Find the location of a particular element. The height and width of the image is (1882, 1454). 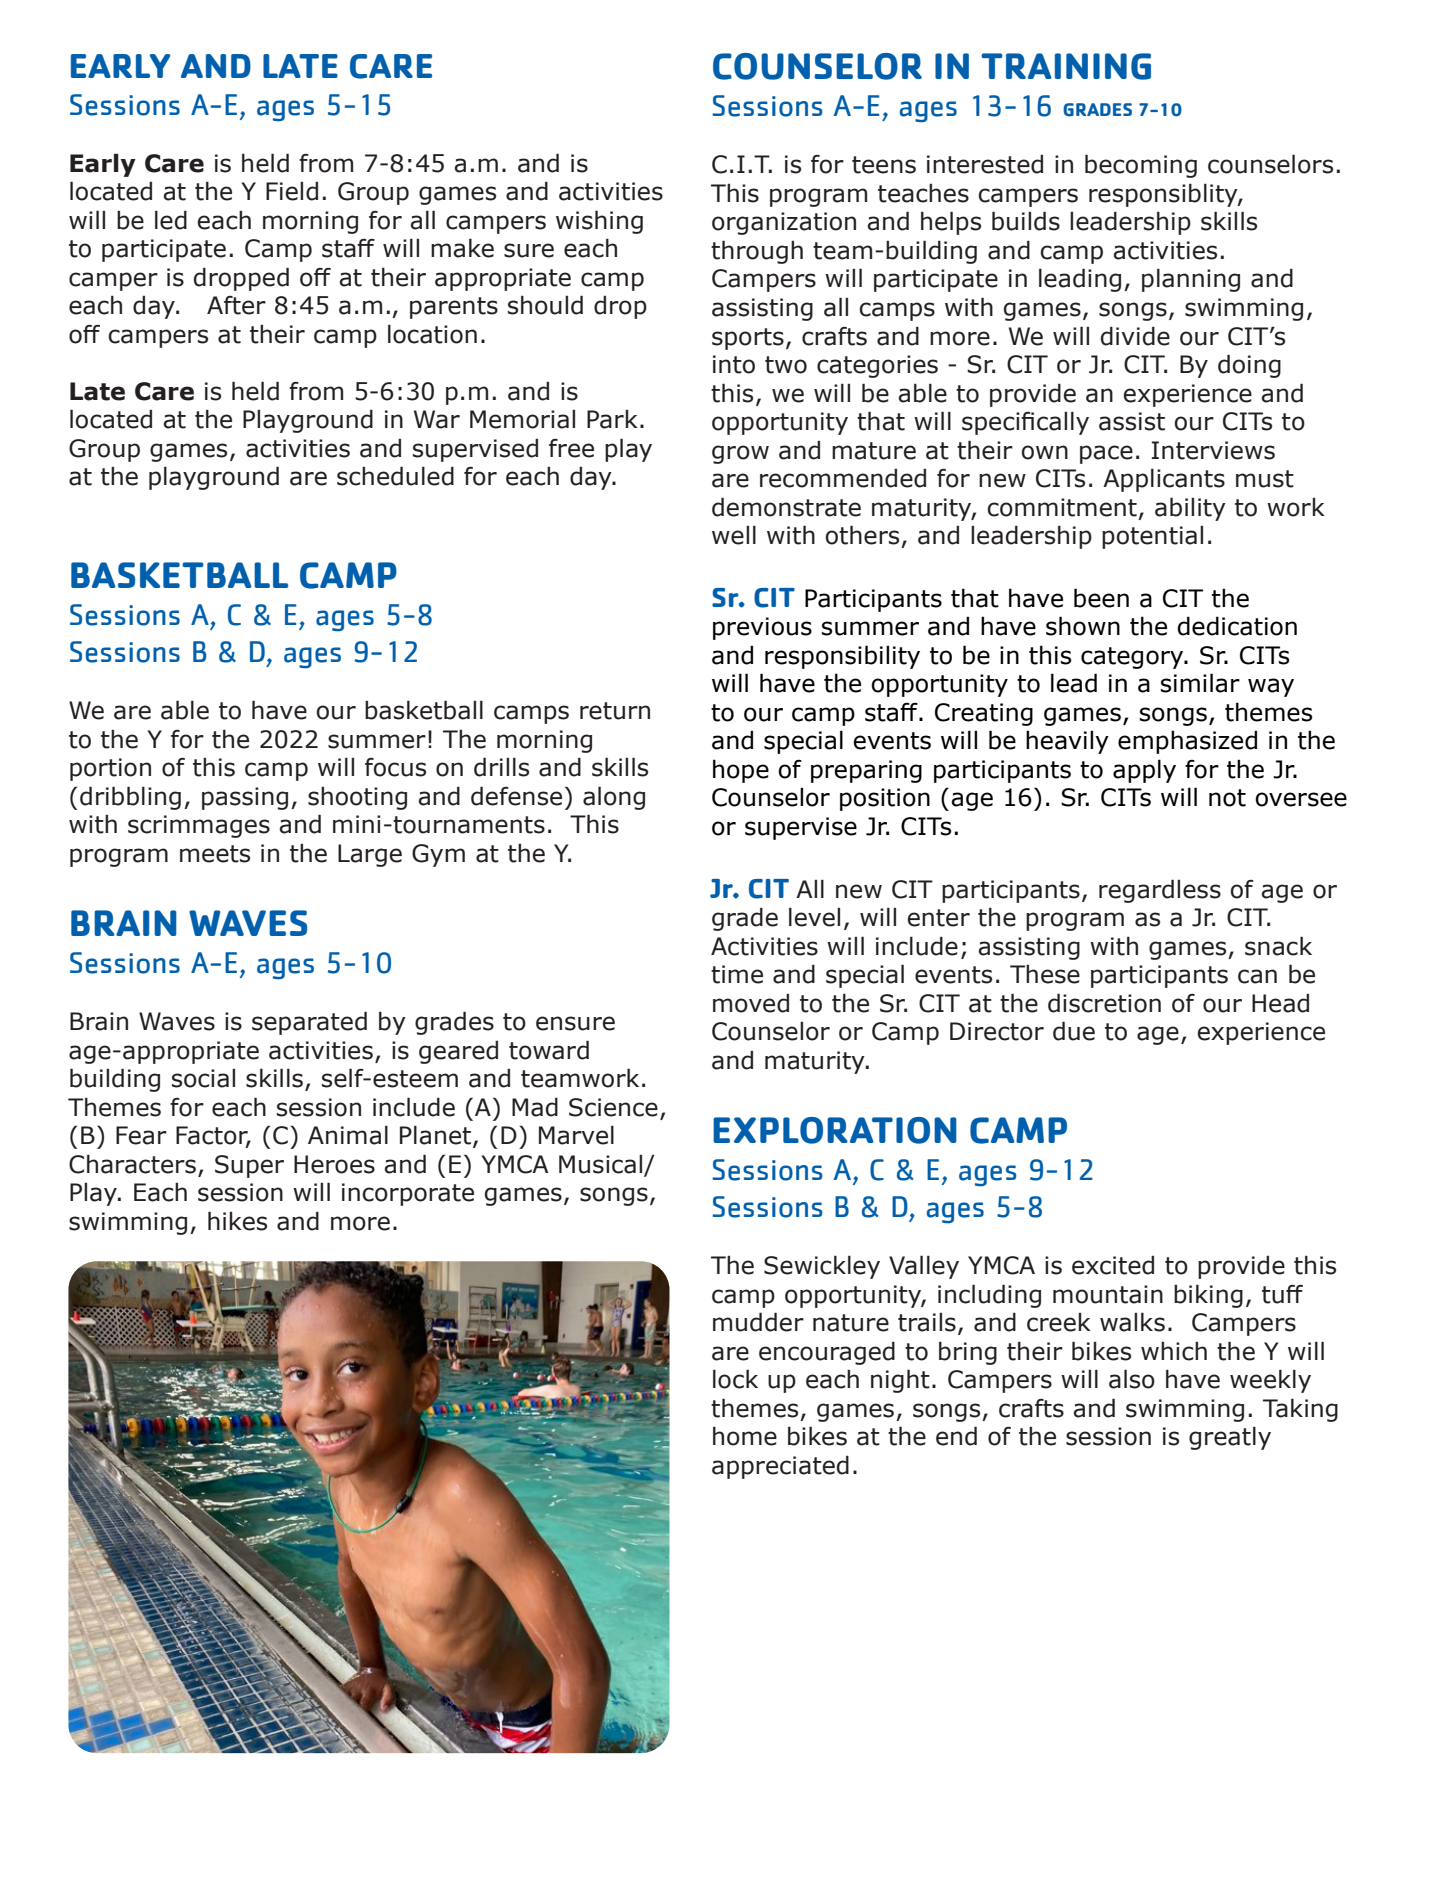

level is located at coordinates (814, 917).
